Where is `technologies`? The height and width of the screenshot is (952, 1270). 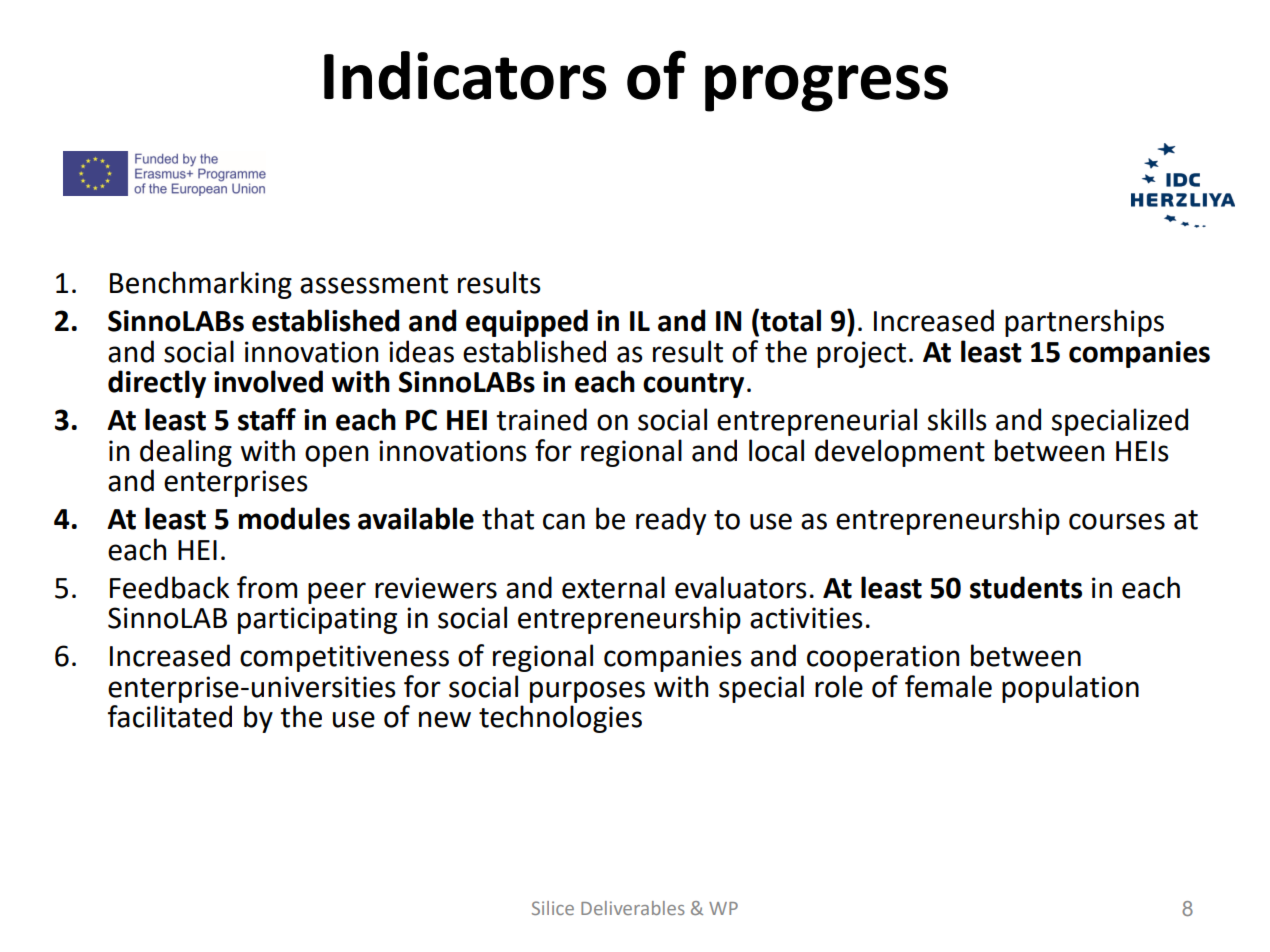 technologies is located at coordinates (560, 719).
